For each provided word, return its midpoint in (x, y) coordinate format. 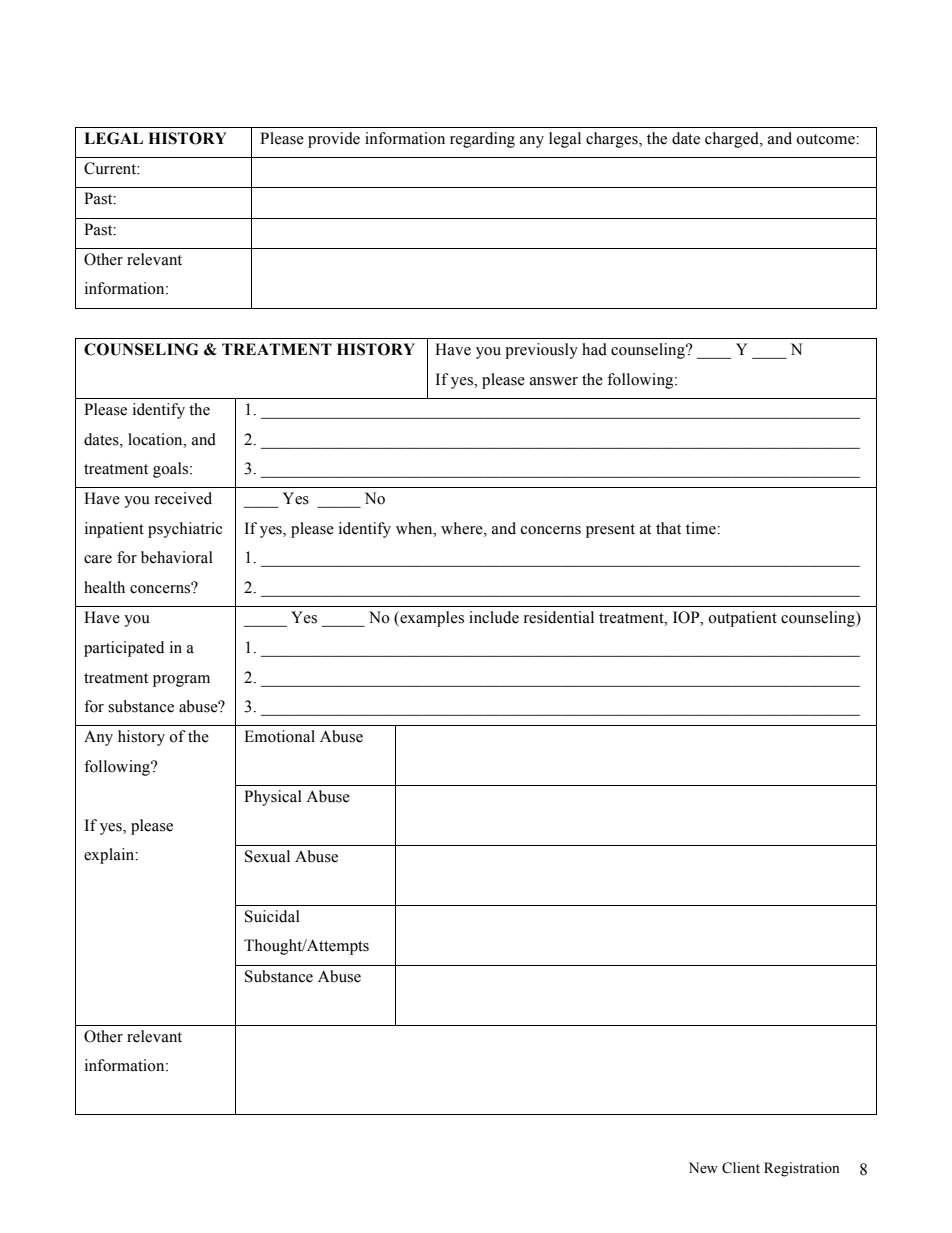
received (183, 498)
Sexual (267, 856)
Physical (273, 798)
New (703, 1168)
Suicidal (272, 916)
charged (733, 140)
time (702, 528)
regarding (482, 140)
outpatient (742, 619)
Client (741, 1168)
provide (334, 140)
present (610, 531)
